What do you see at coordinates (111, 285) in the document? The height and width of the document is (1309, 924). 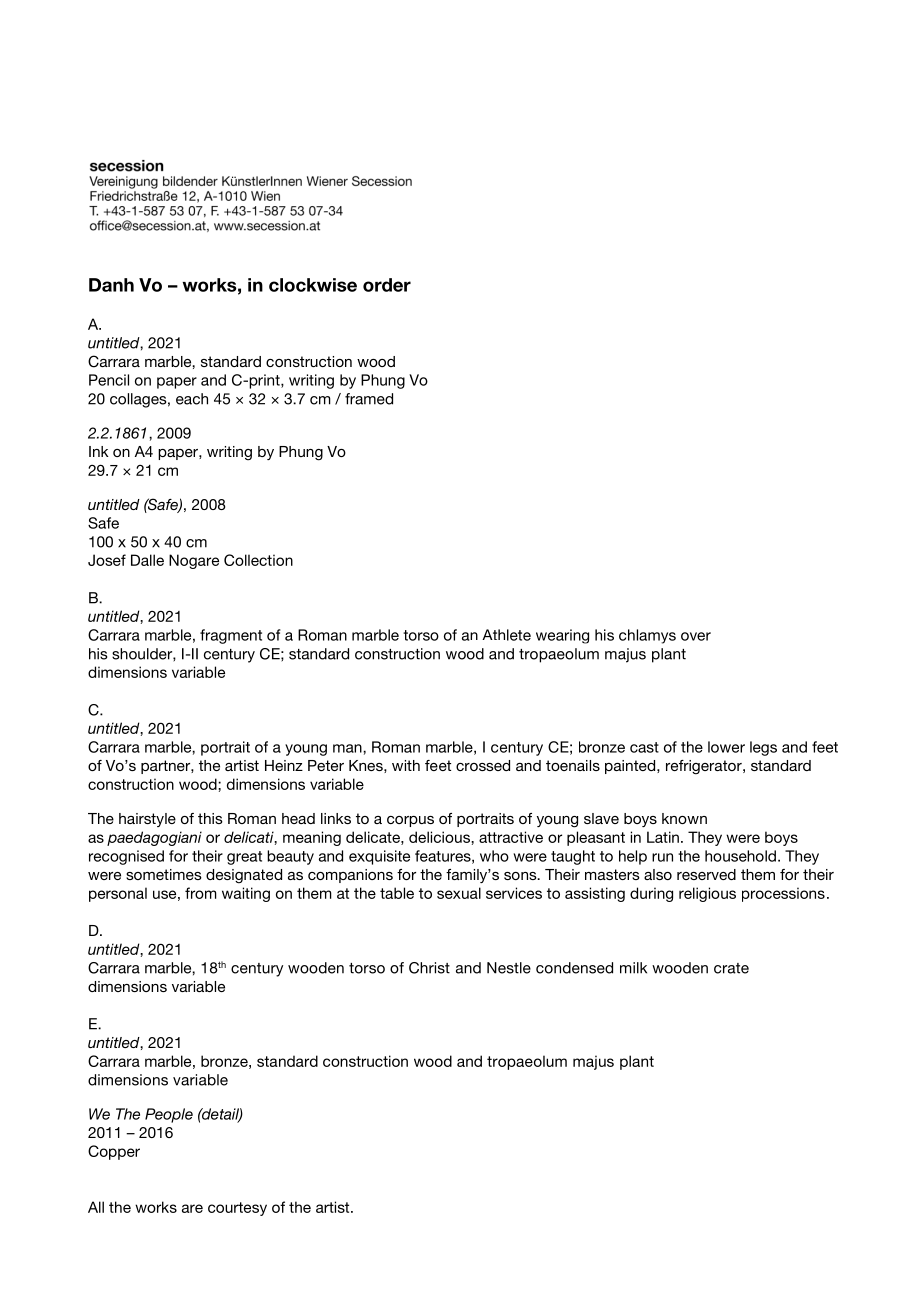 I see `Danh` at bounding box center [111, 285].
